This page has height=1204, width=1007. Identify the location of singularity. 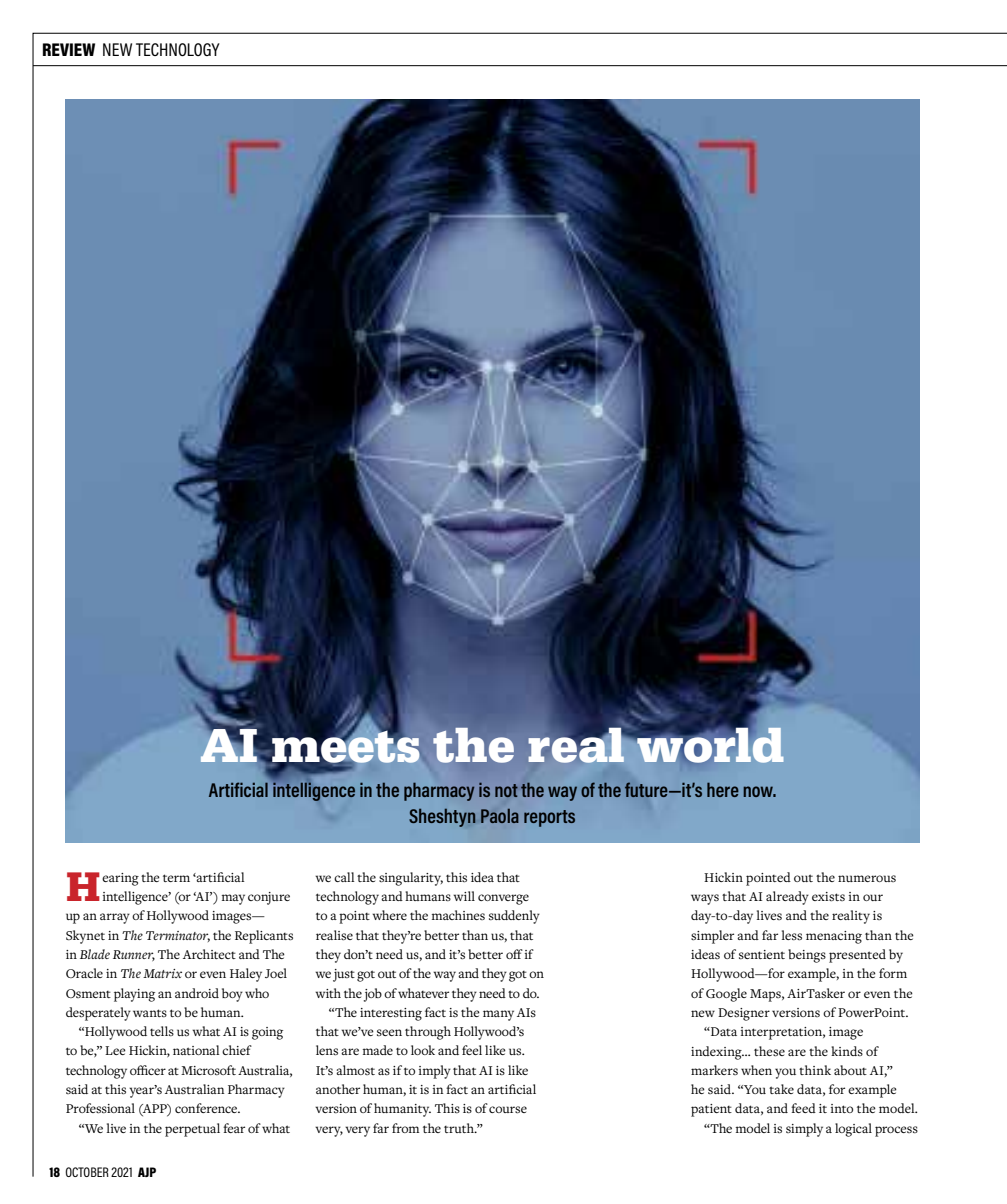
(411, 879).
